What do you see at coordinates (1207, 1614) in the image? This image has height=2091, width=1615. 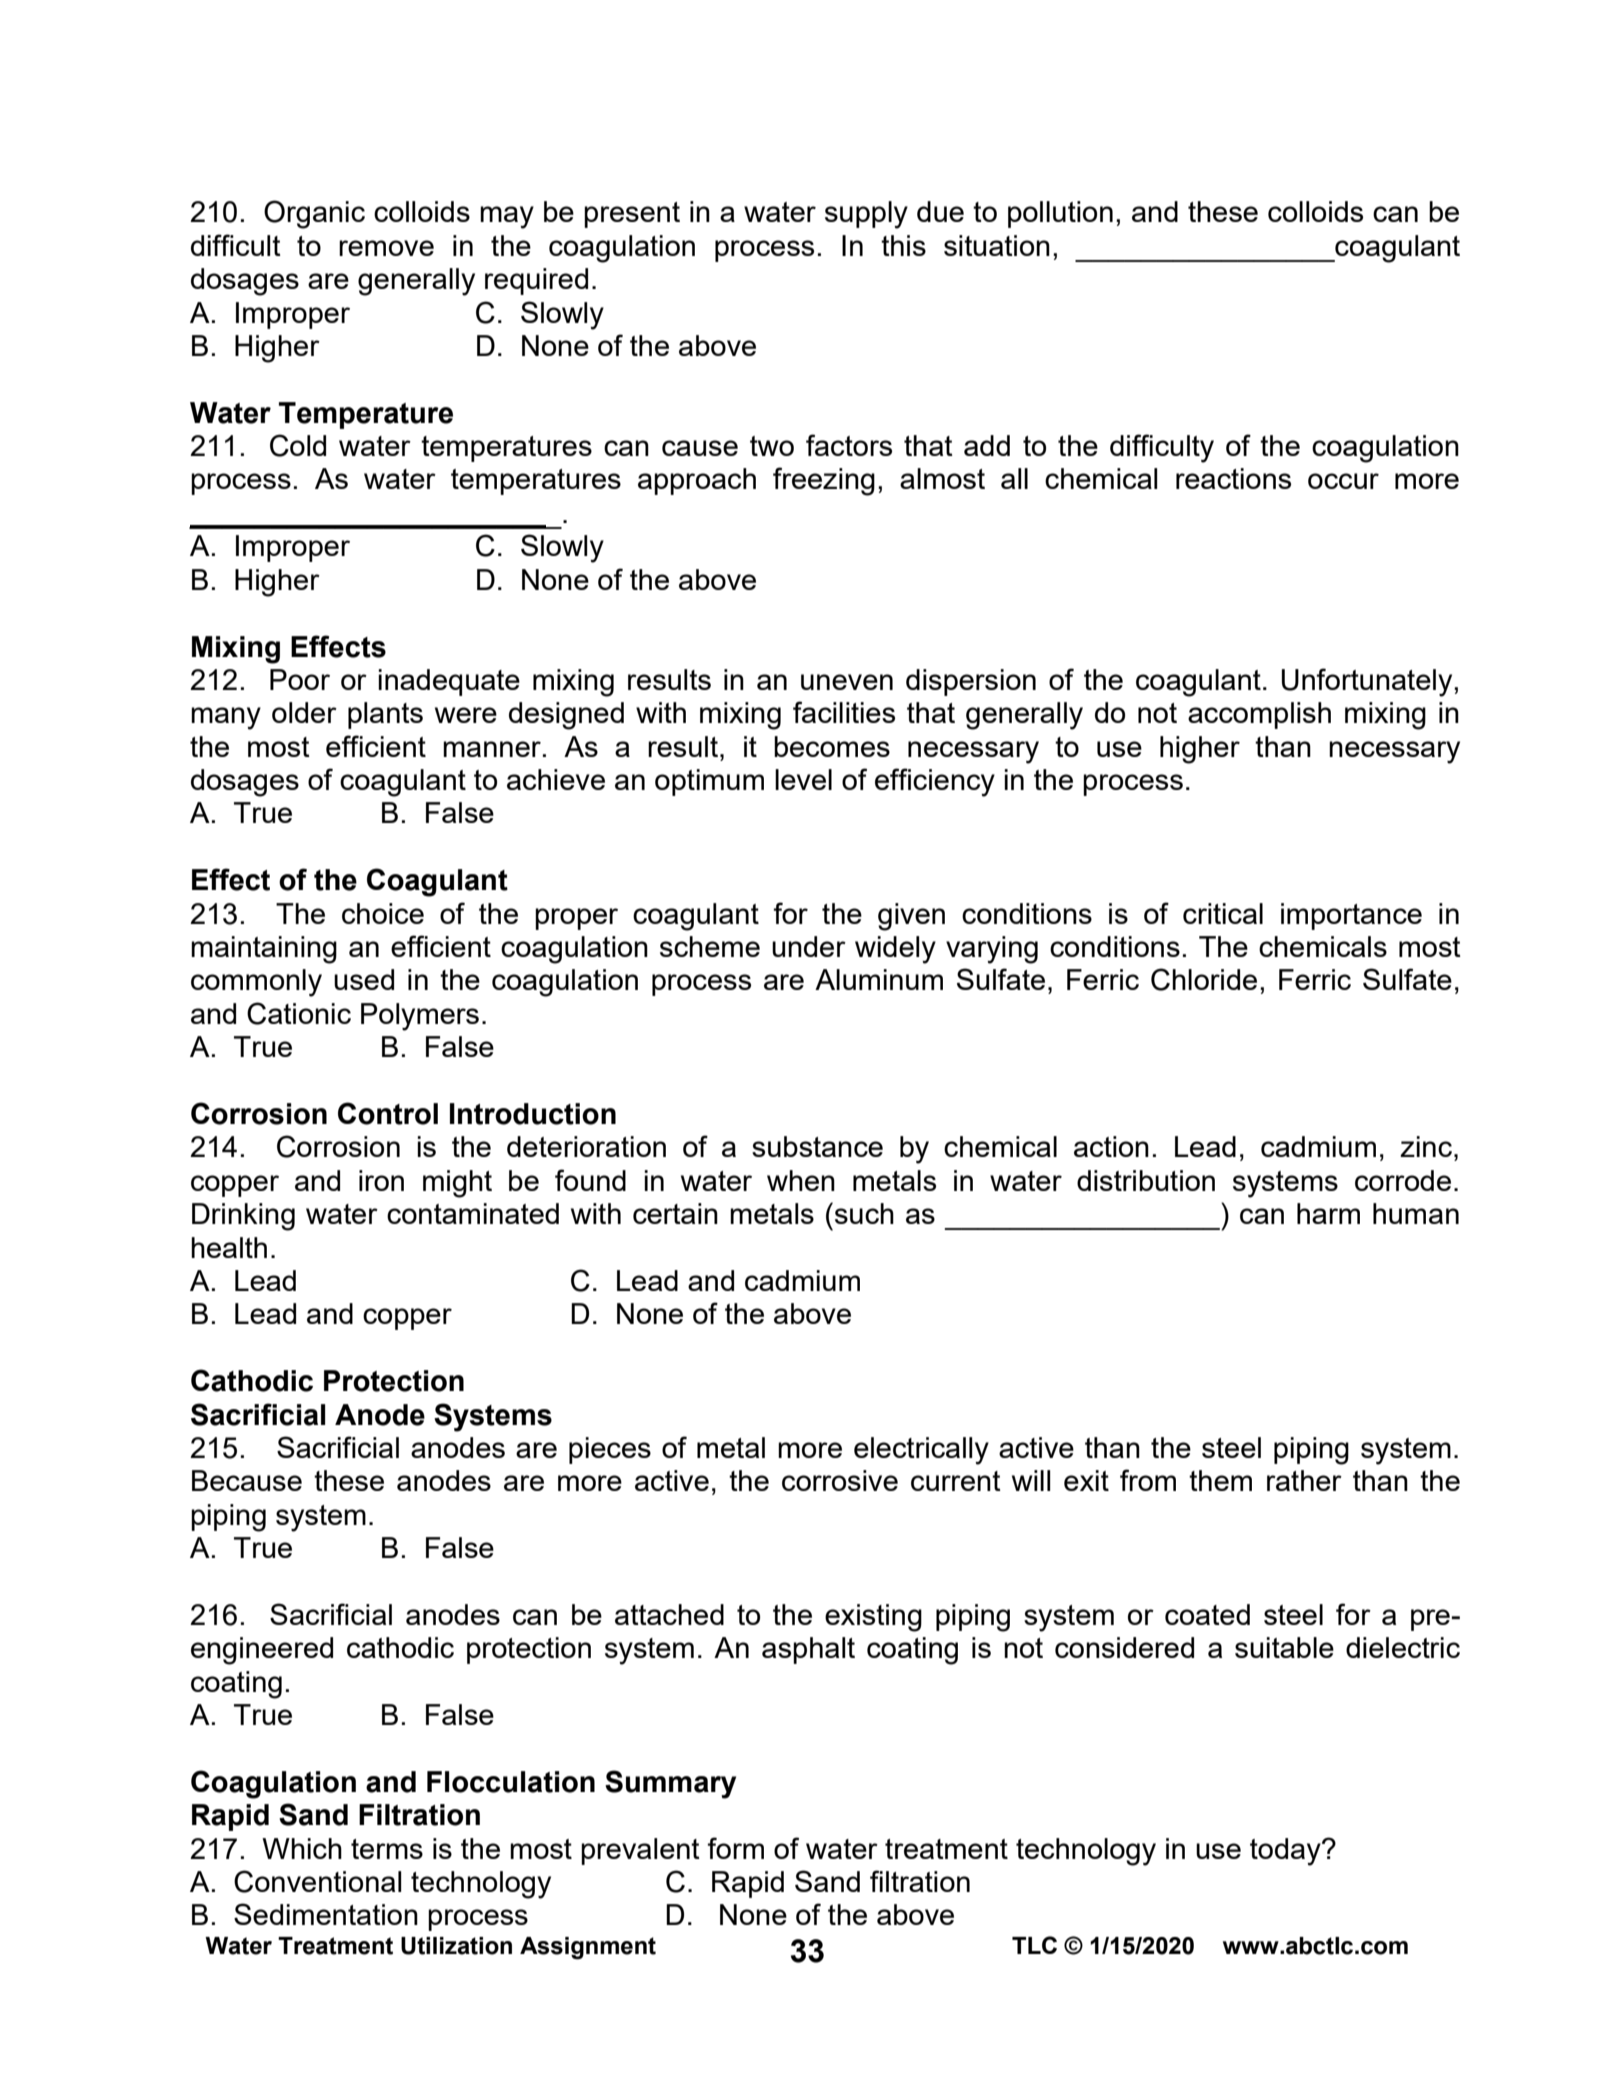 I see `coated` at bounding box center [1207, 1614].
